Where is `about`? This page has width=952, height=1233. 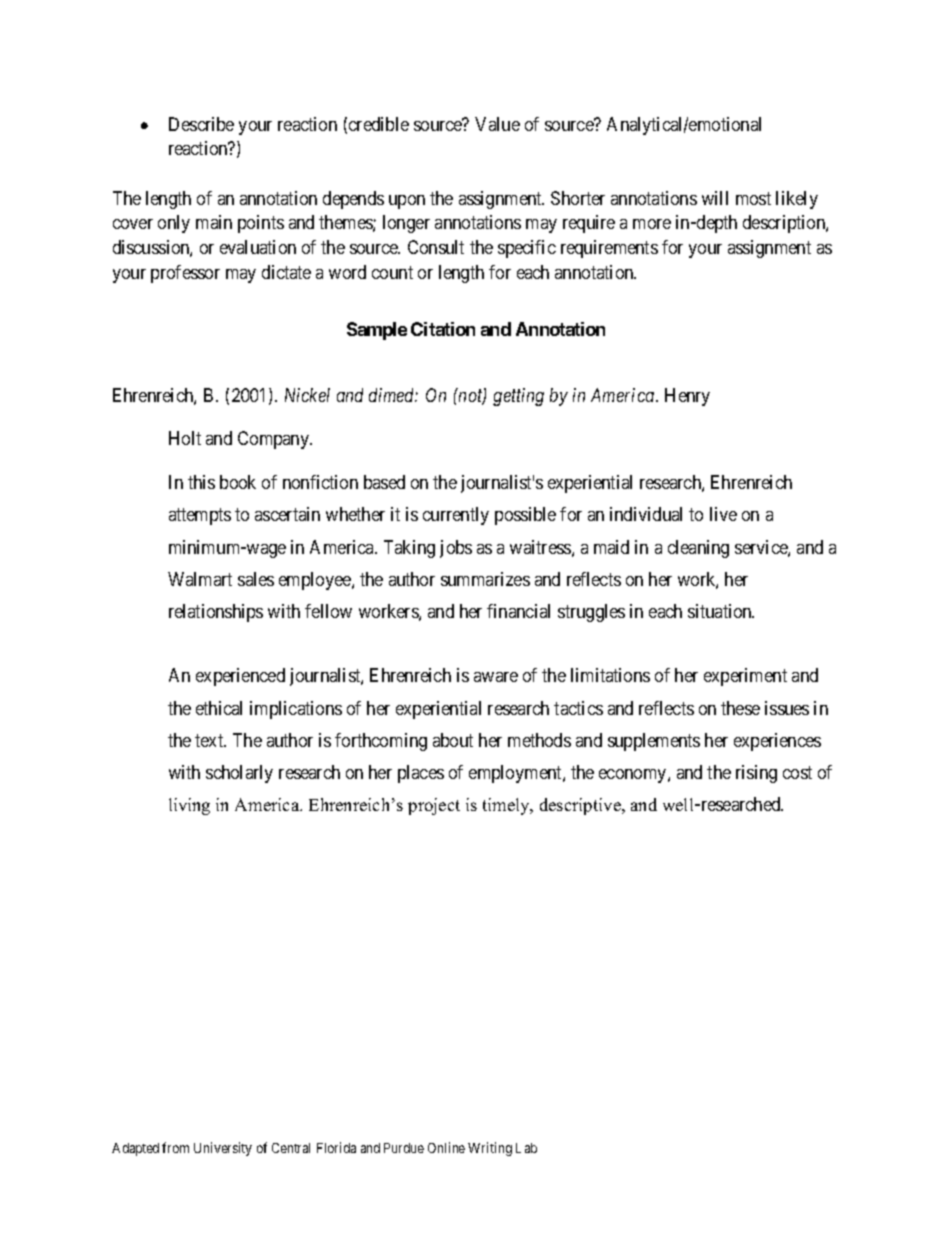 about is located at coordinates (453, 740).
